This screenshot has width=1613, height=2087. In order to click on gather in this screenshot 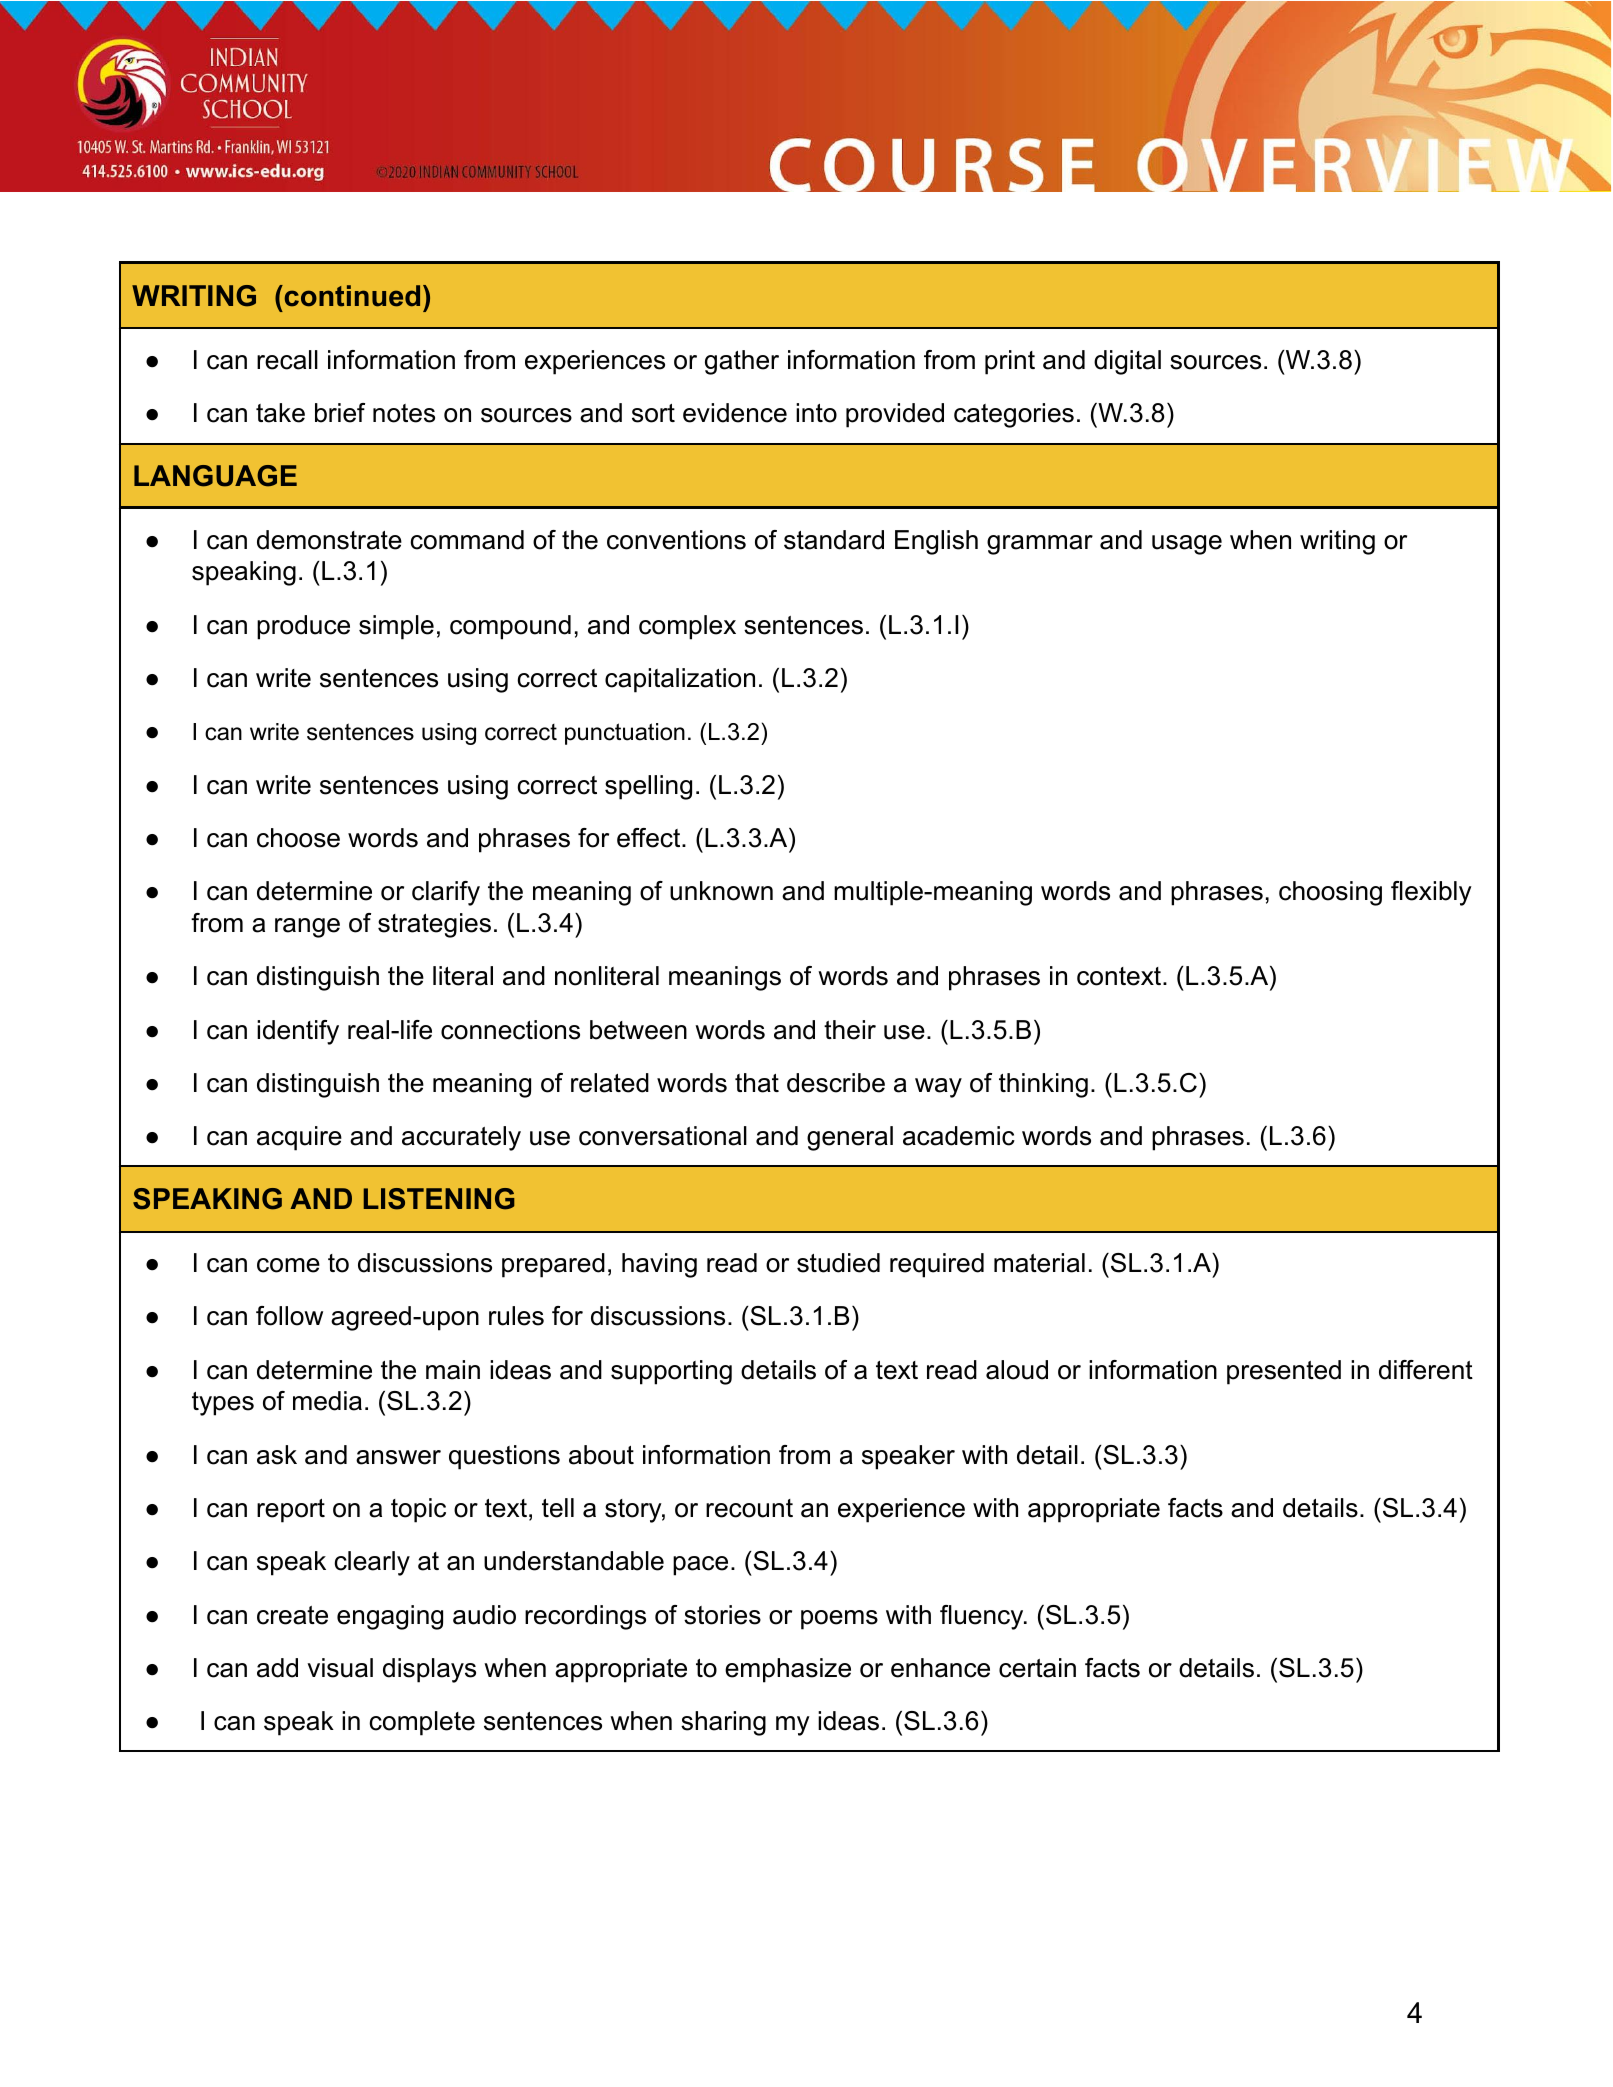, I will do `click(742, 362)`.
